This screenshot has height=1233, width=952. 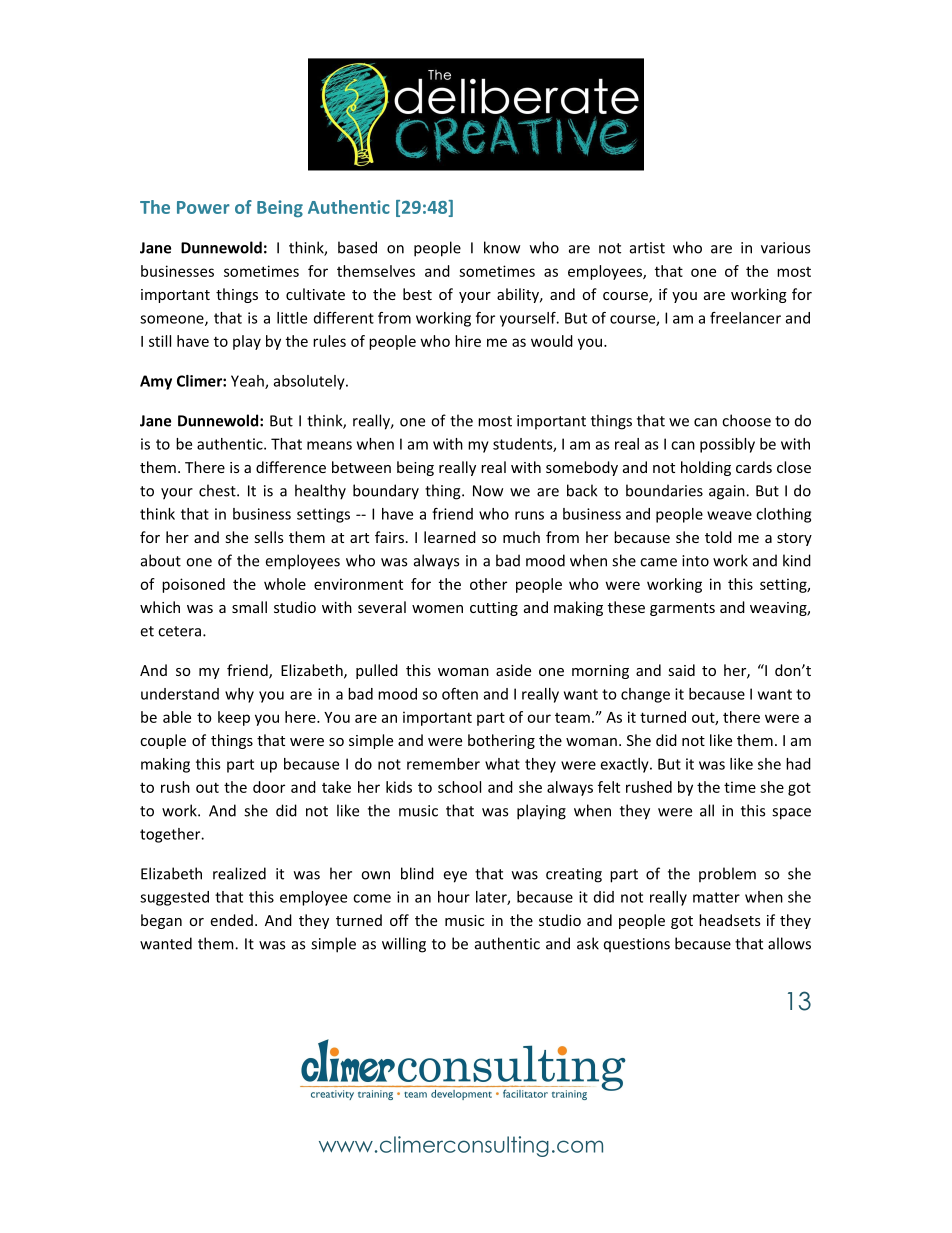 What do you see at coordinates (729, 920) in the screenshot?
I see `headsets` at bounding box center [729, 920].
